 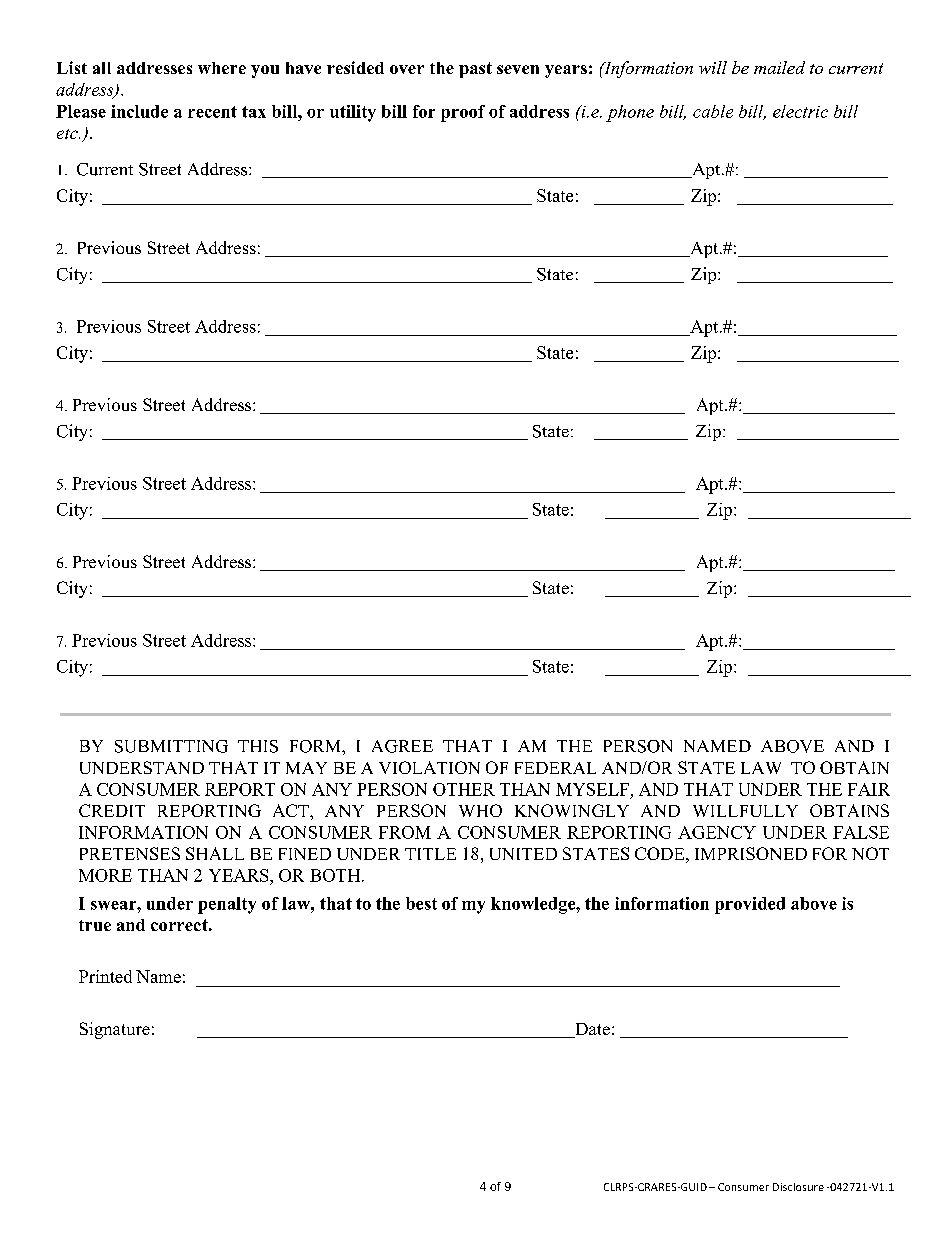 I want to click on Signature, so click(x=115, y=1030).
